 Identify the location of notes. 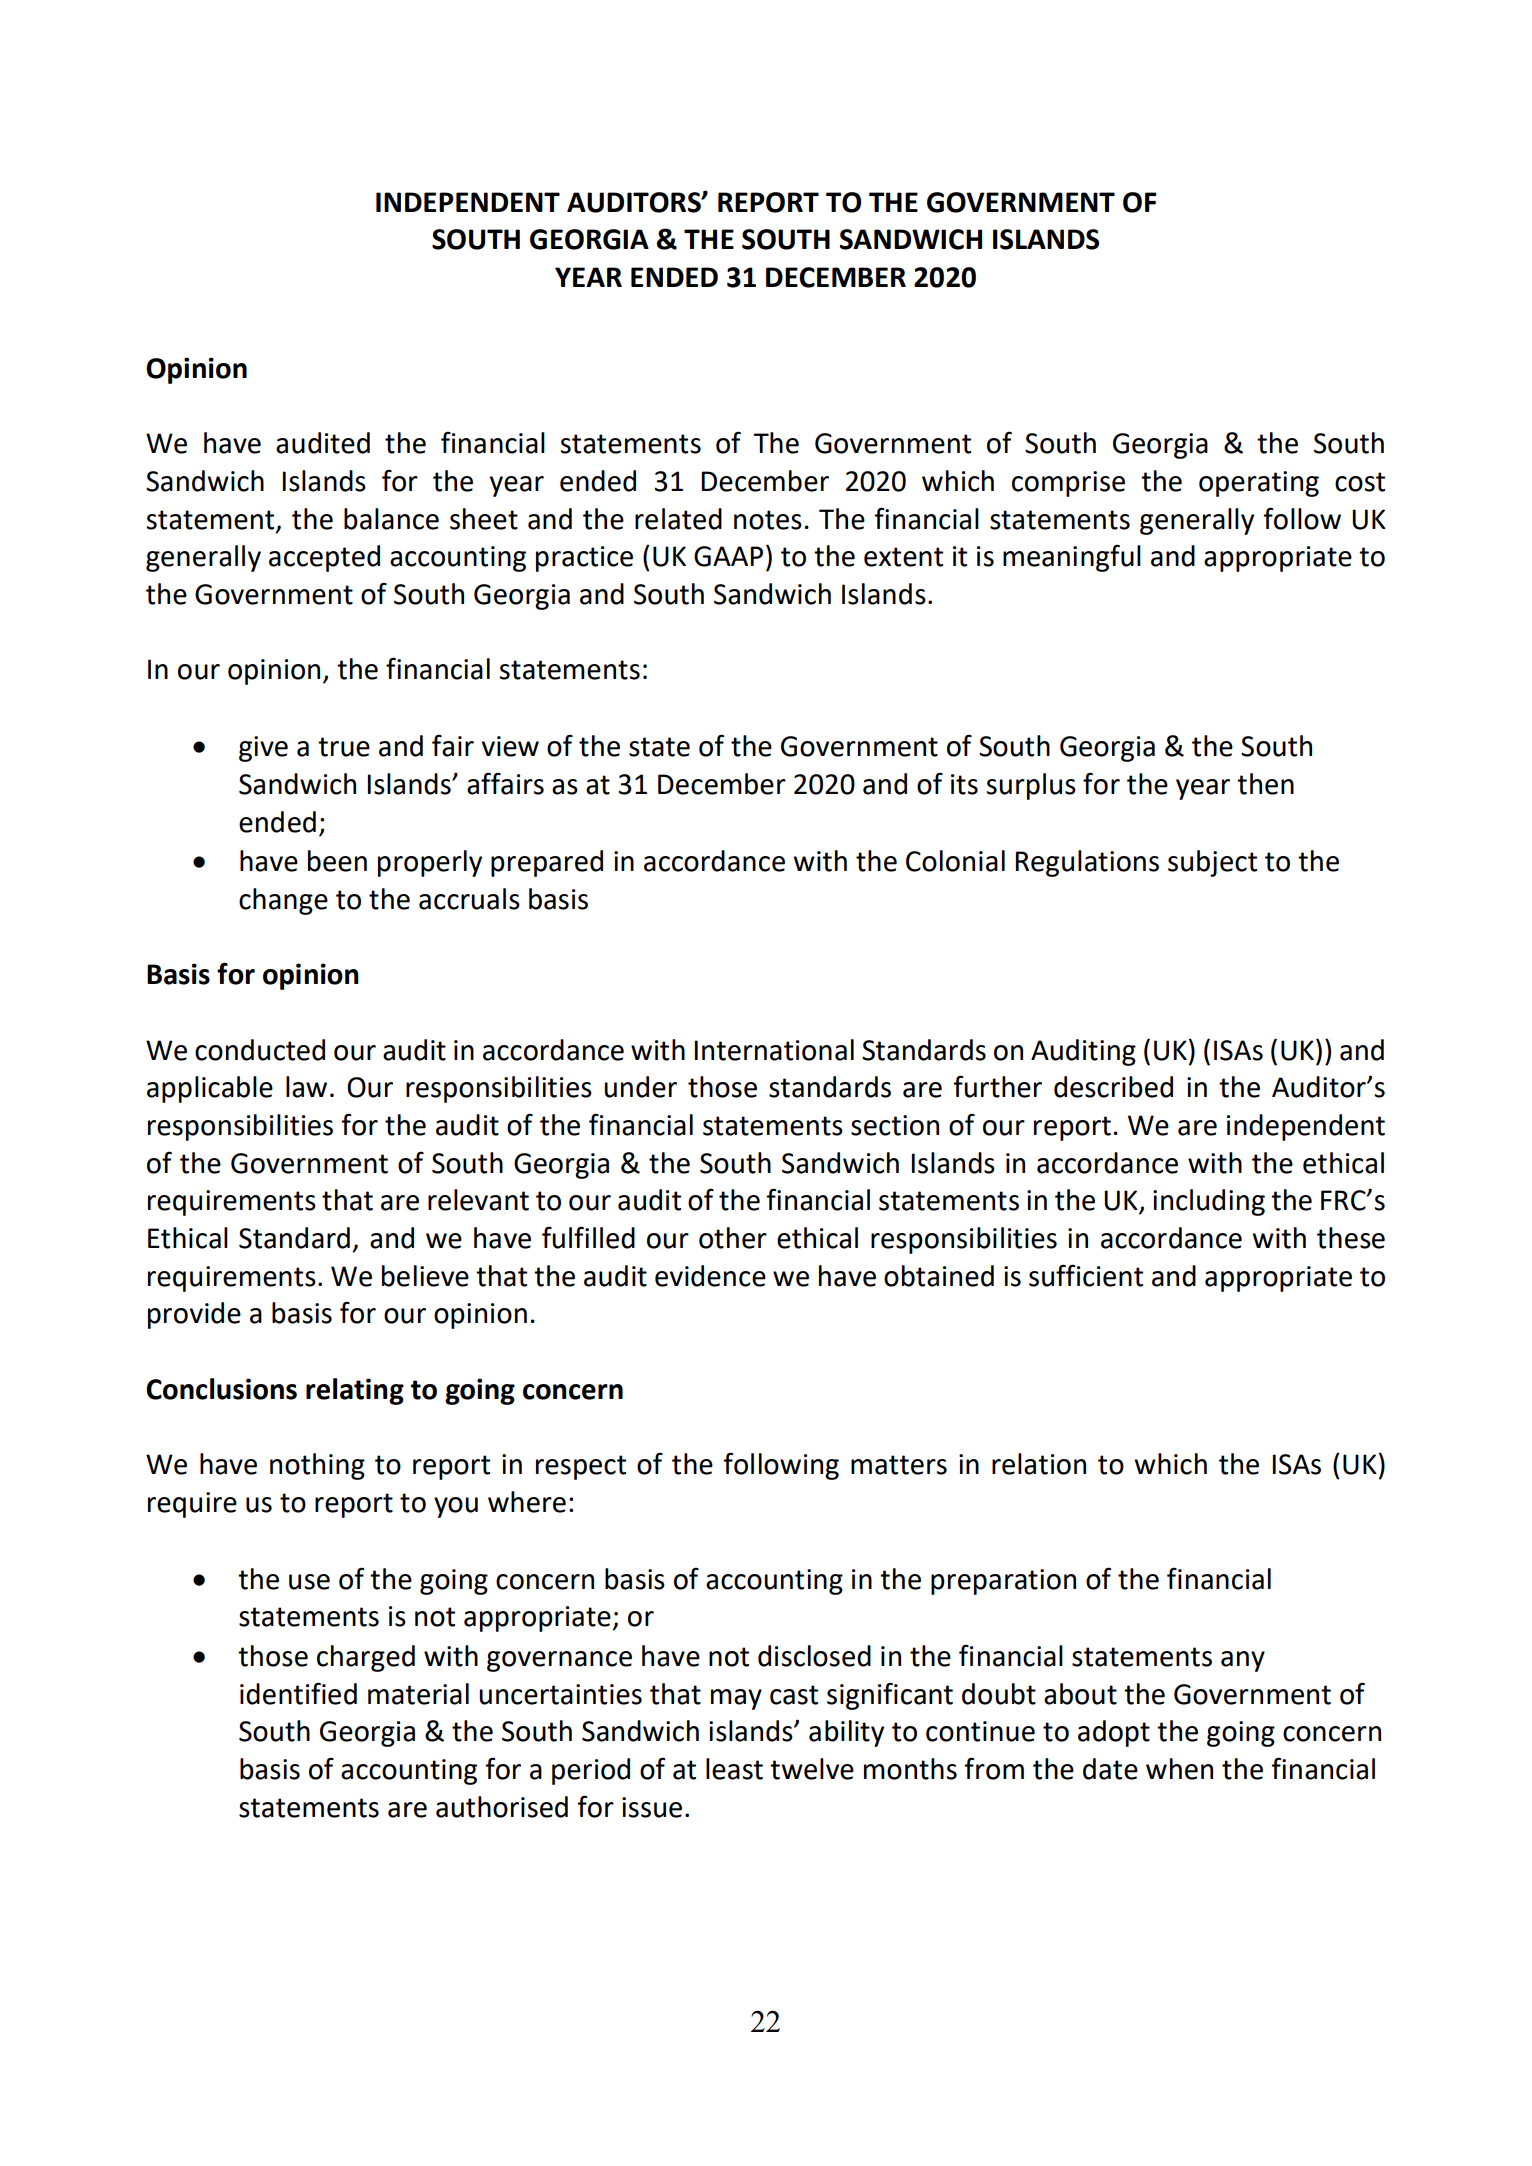
(768, 520).
